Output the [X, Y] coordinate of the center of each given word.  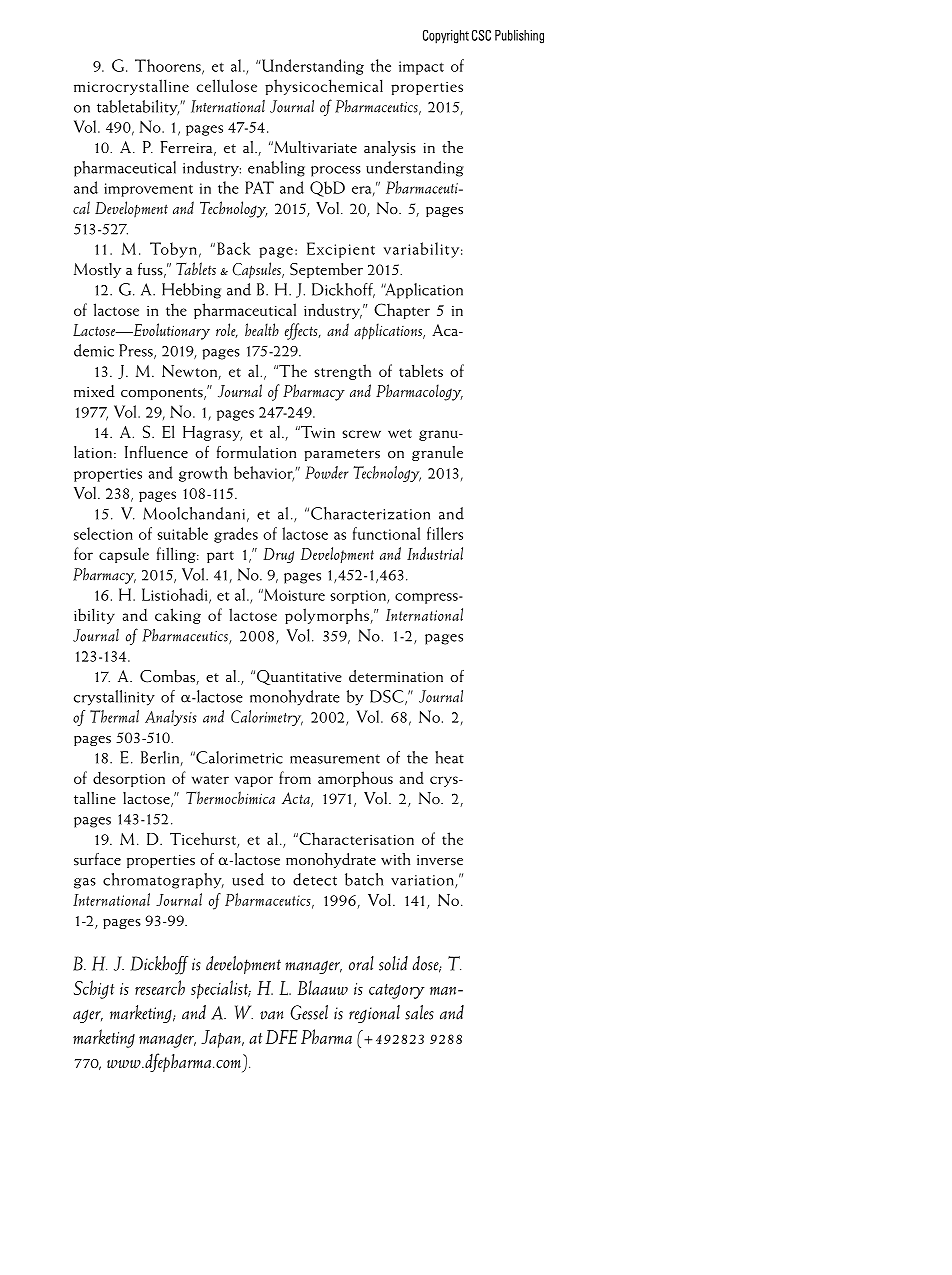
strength [342, 372]
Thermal [114, 716]
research [160, 987]
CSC [481, 35]
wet [400, 433]
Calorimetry [267, 718]
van [271, 1015]
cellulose [227, 85]
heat [449, 757]
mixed [94, 391]
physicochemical [324, 87]
